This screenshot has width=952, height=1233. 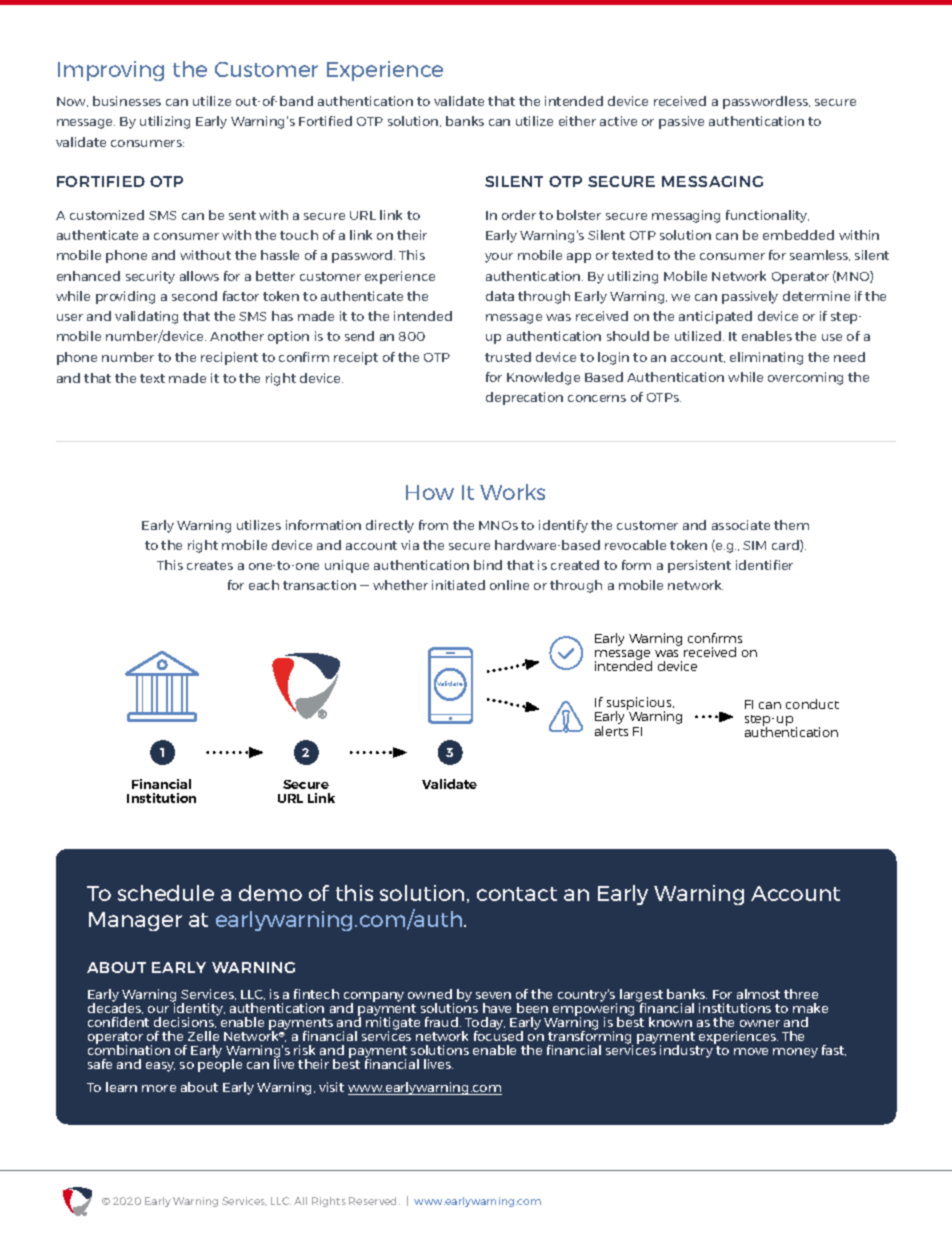 I want to click on more, so click(x=159, y=1088).
